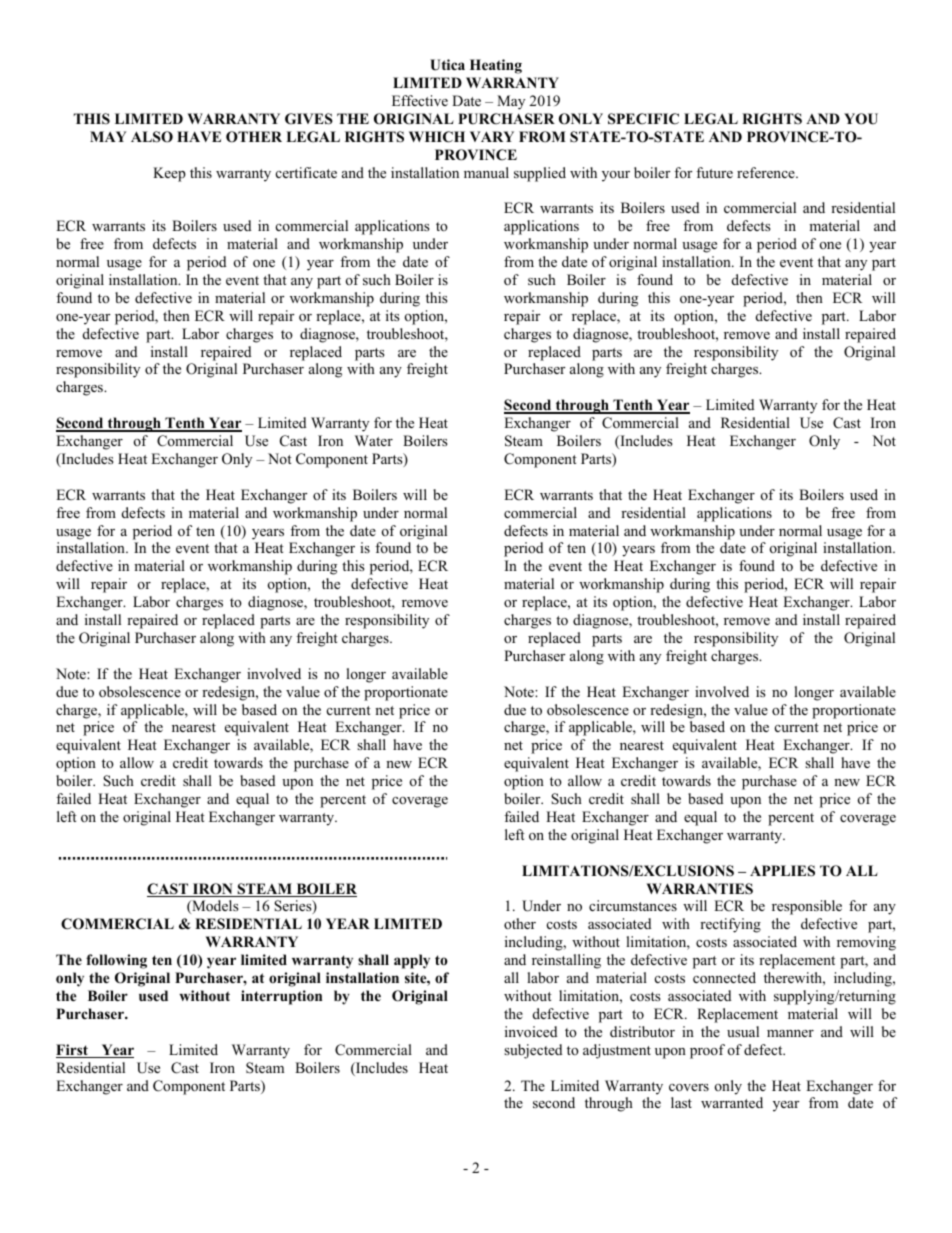 The width and height of the screenshot is (952, 1233). I want to click on reference, so click(767, 172).
